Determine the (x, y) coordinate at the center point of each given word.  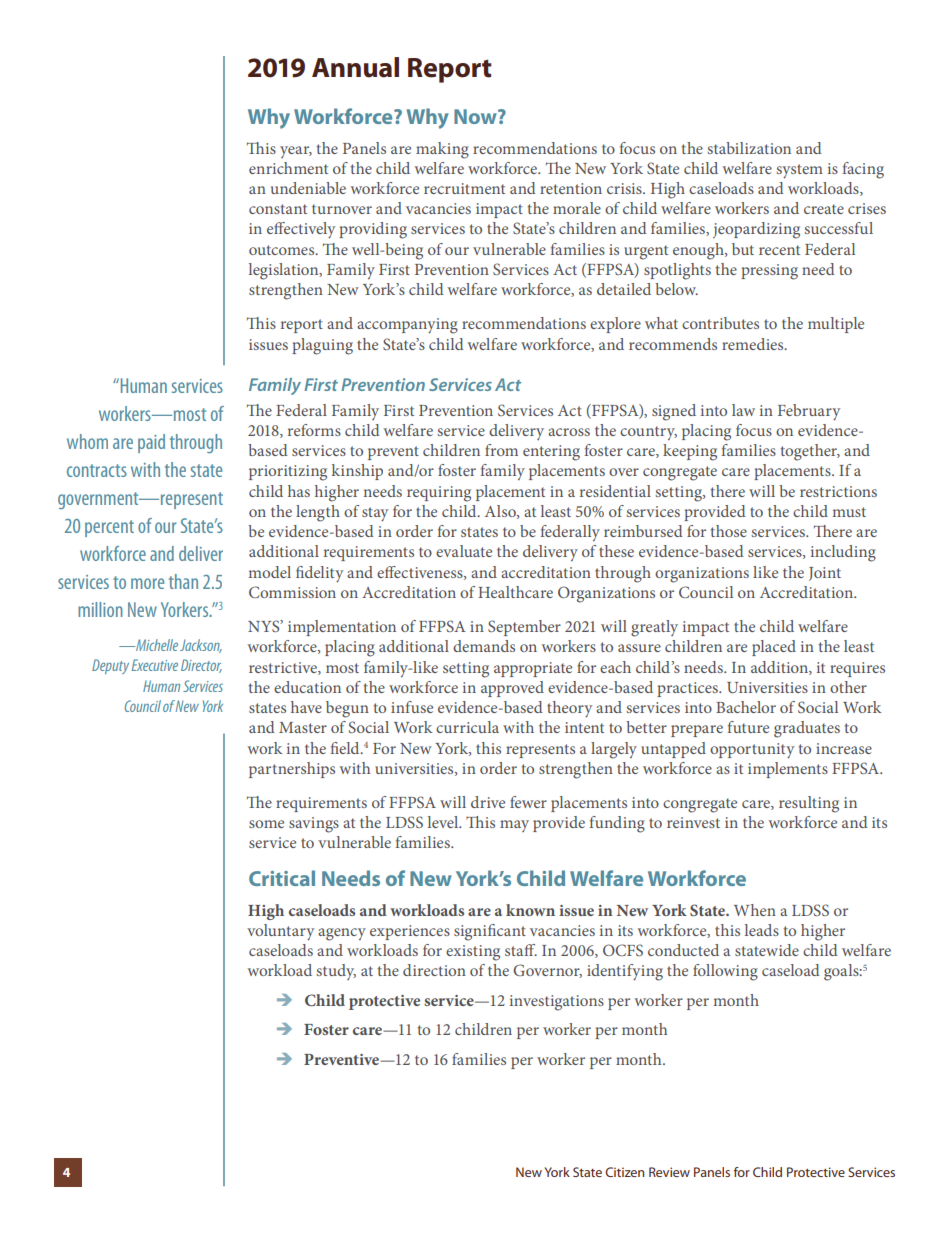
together (810, 452)
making (442, 150)
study (336, 972)
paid (151, 443)
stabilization (749, 148)
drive (488, 802)
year (296, 152)
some (266, 824)
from (501, 450)
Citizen (624, 1172)
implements (788, 770)
